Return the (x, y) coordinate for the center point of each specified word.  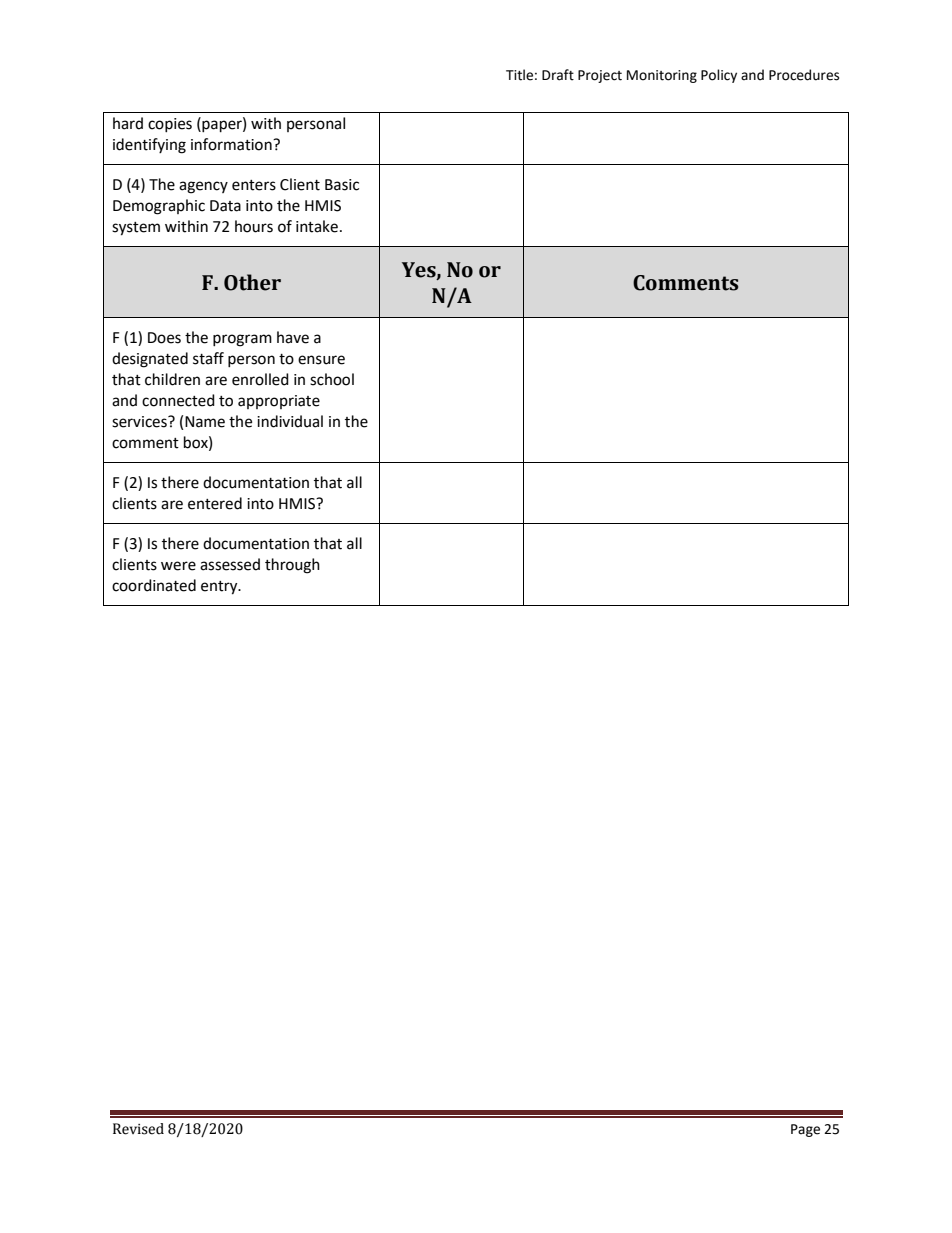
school (332, 379)
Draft (558, 75)
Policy (719, 76)
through (292, 566)
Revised (138, 1129)
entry (220, 588)
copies (170, 125)
